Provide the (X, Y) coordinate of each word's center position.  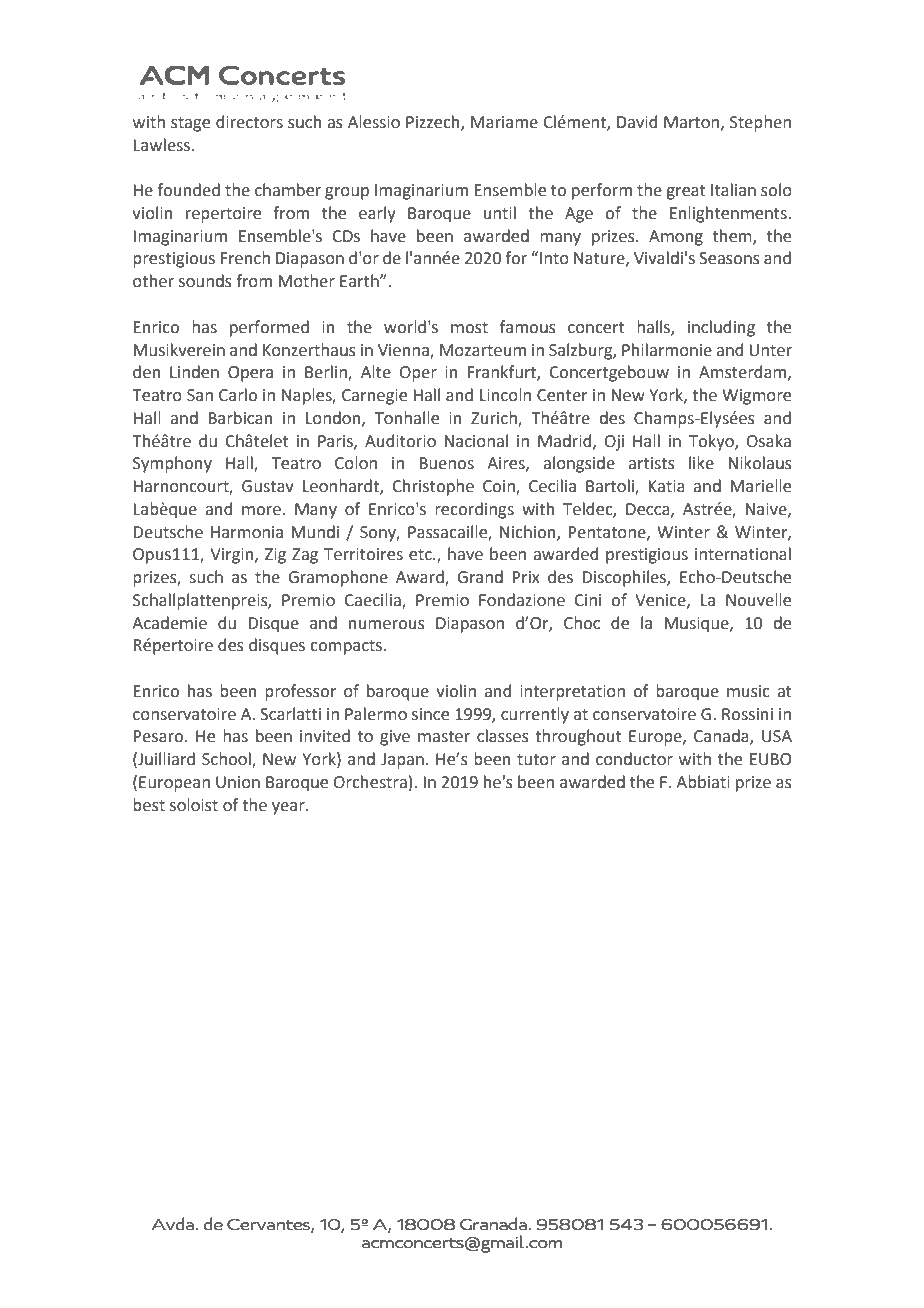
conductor (634, 759)
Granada (494, 1223)
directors (249, 122)
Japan (402, 761)
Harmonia (247, 532)
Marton (691, 122)
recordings (474, 510)
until (500, 213)
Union (238, 782)
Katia (667, 486)
